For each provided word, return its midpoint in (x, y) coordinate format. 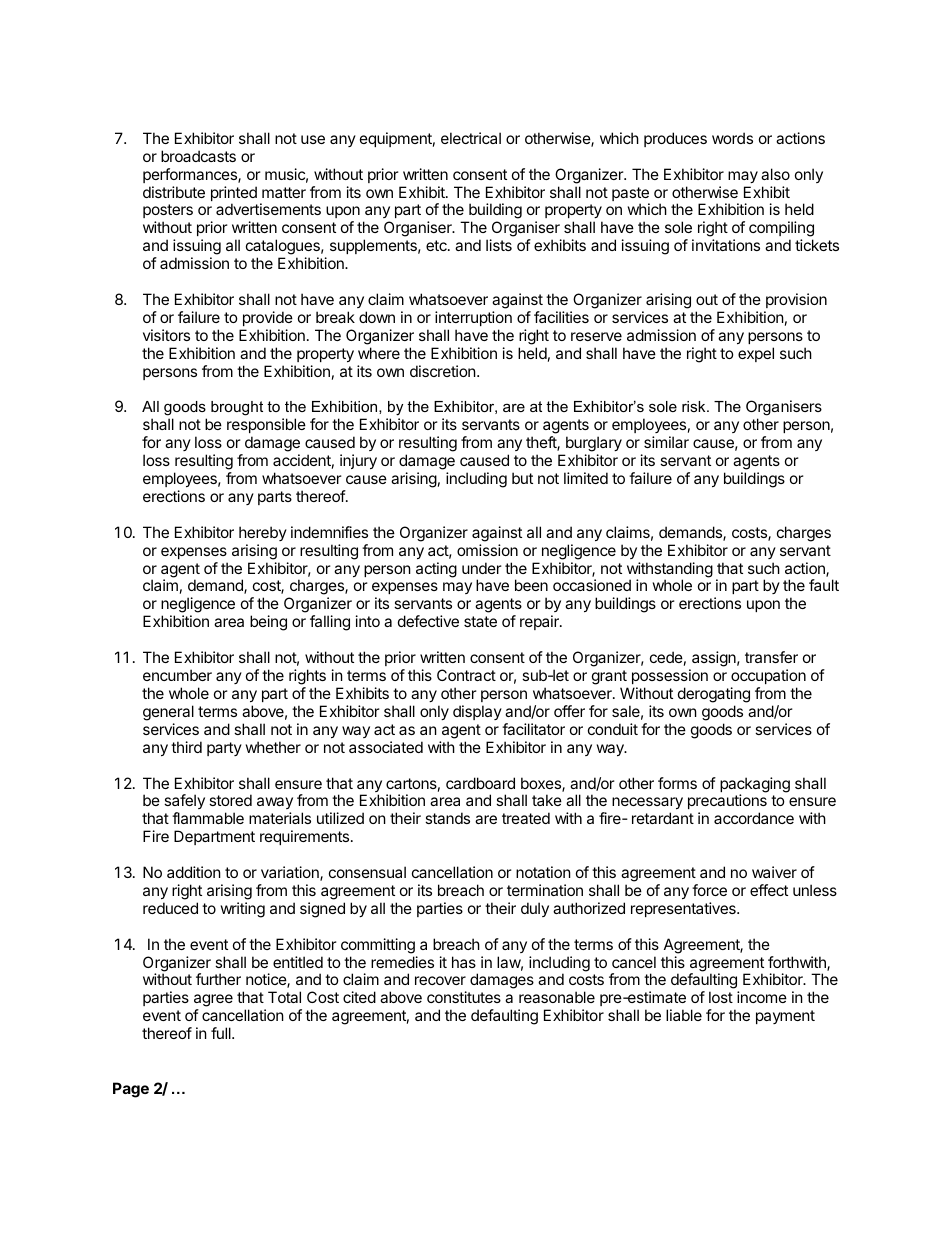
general (168, 713)
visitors (166, 335)
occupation (768, 676)
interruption (473, 318)
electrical (471, 138)
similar (666, 442)
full (222, 1033)
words (732, 138)
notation (543, 872)
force (709, 890)
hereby (263, 533)
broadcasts (198, 156)
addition (194, 872)
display (477, 712)
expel (756, 354)
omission (487, 550)
